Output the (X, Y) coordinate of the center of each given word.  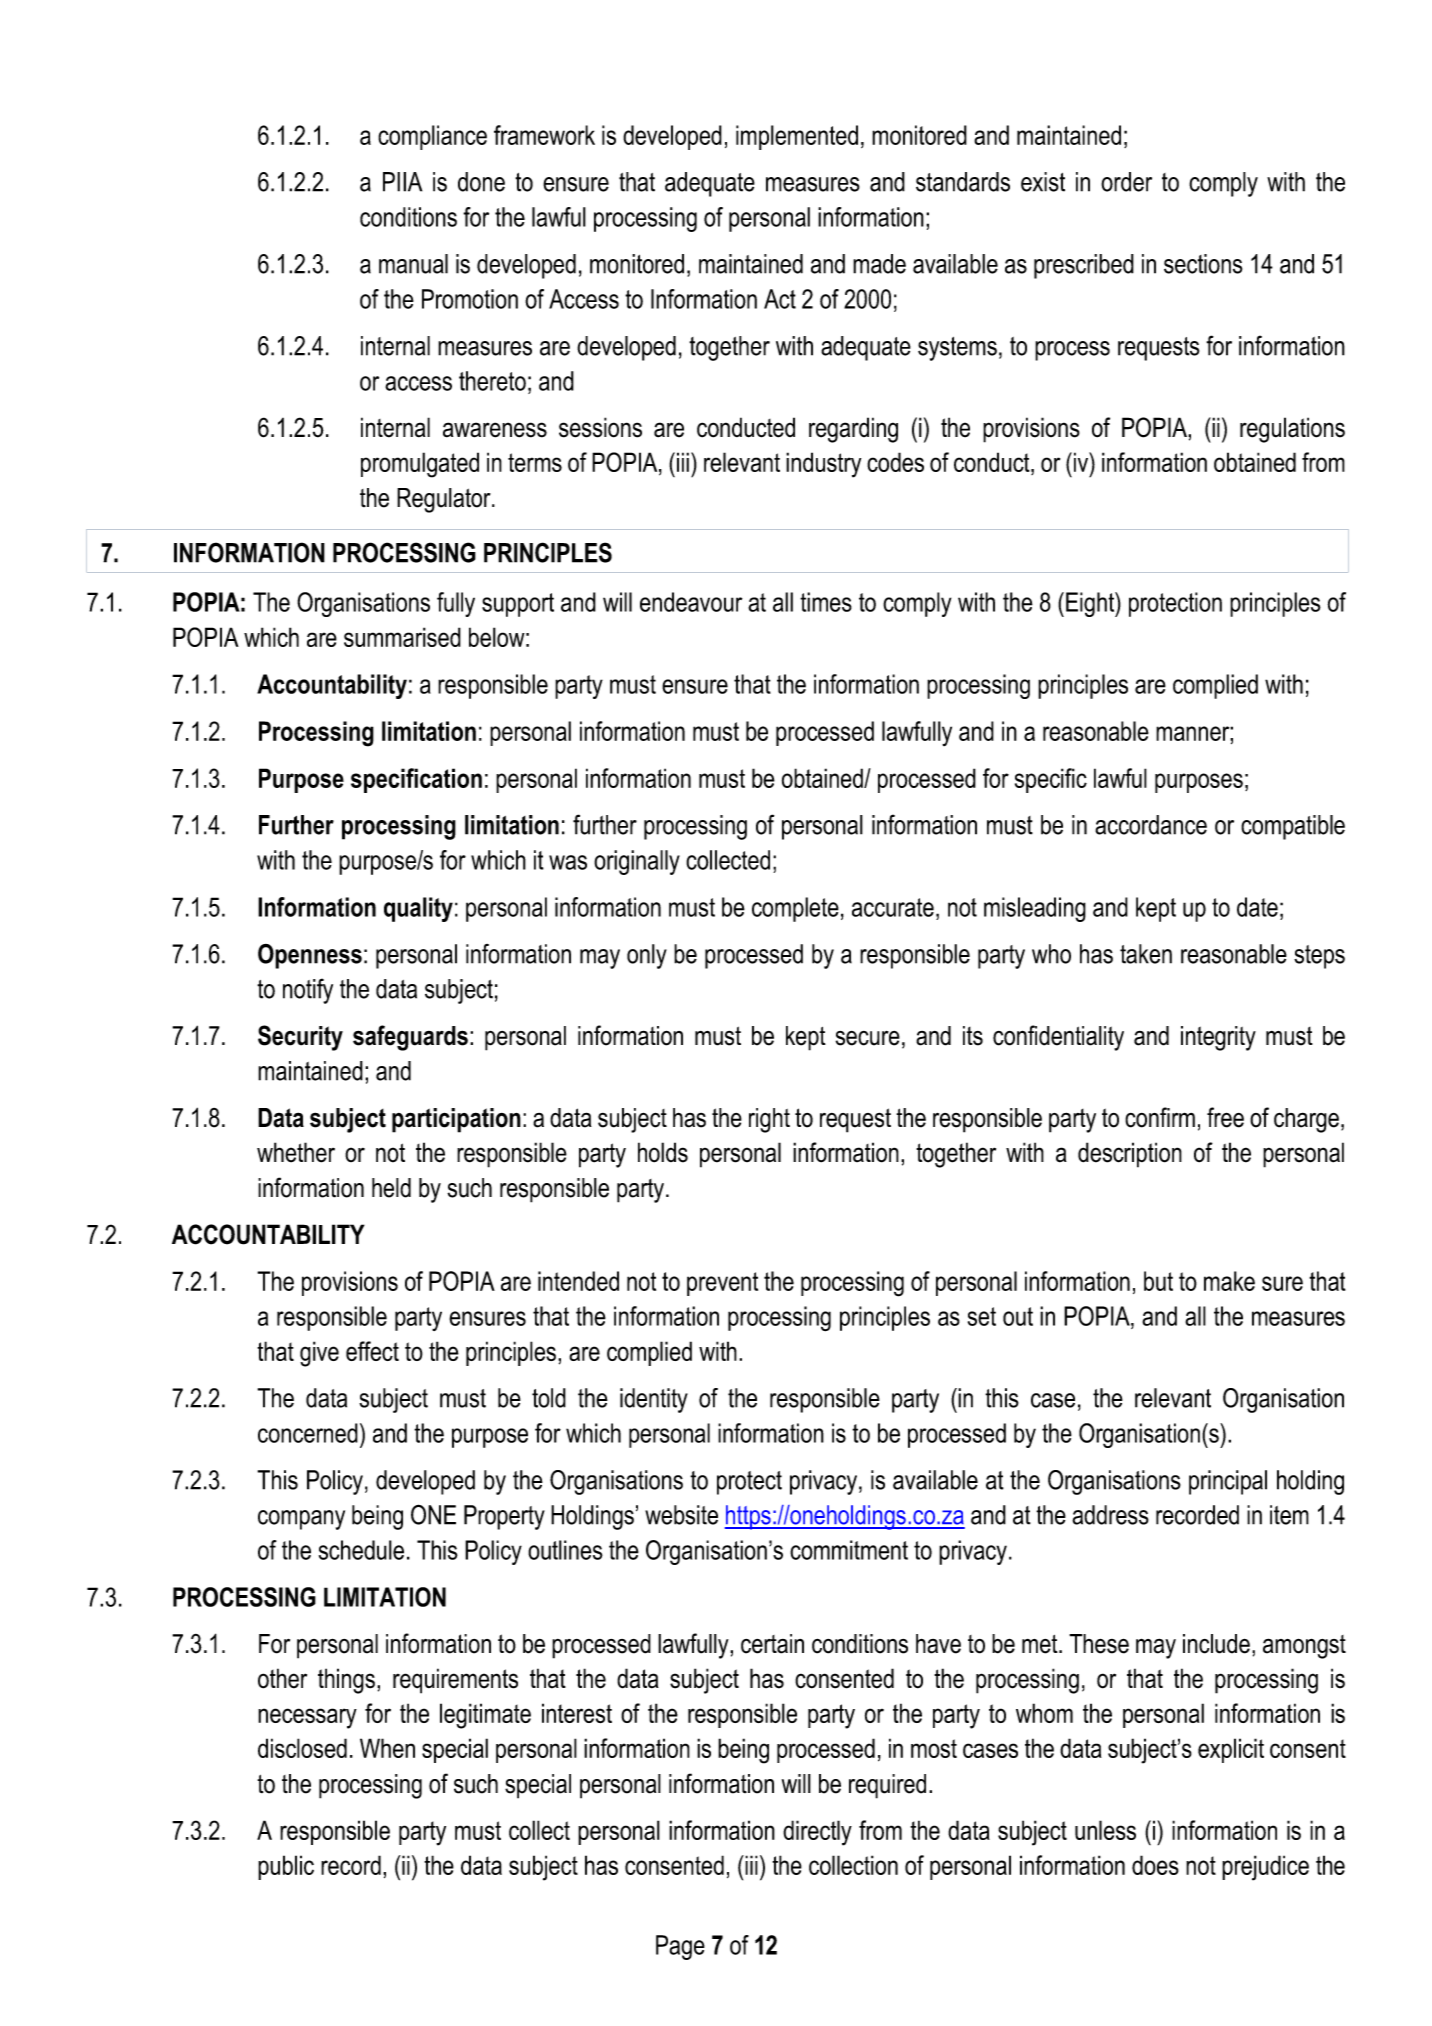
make (1229, 1281)
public (286, 1867)
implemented (797, 137)
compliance (432, 137)
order (1126, 182)
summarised (402, 637)
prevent (722, 1284)
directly (817, 1833)
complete (795, 909)
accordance (1151, 825)
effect (372, 1351)
